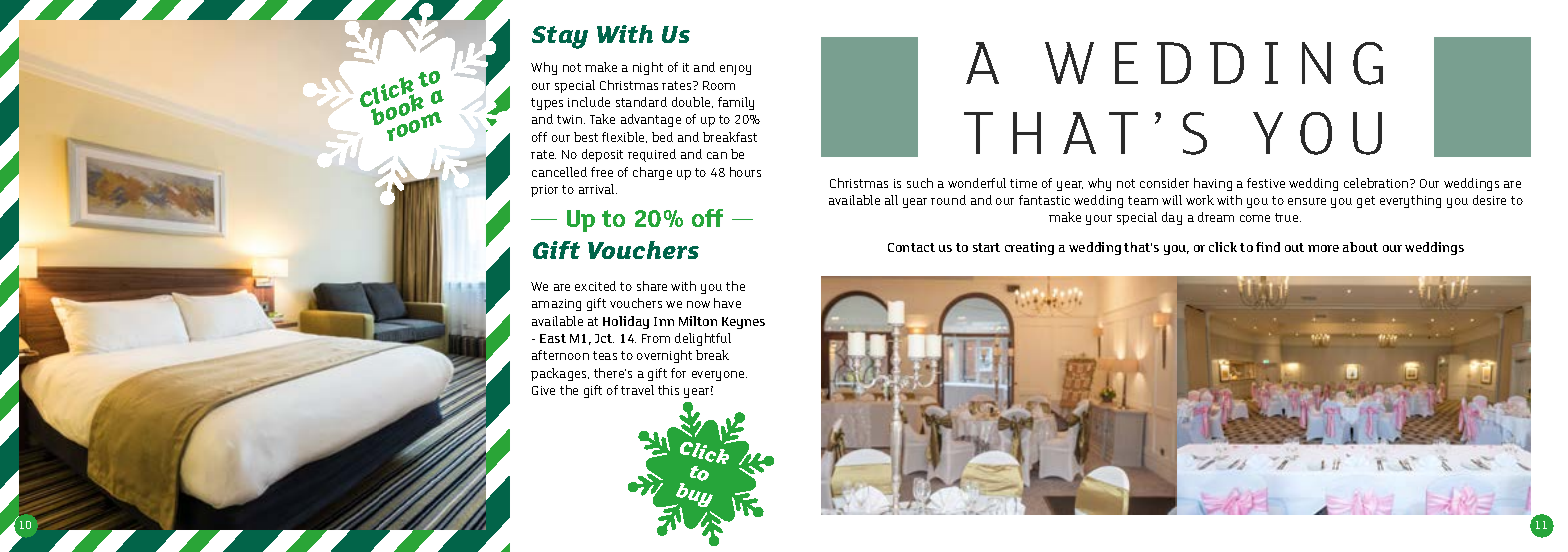 The width and height of the image is (1568, 552). Describe the element at coordinates (678, 373) in the image. I see `for` at that location.
